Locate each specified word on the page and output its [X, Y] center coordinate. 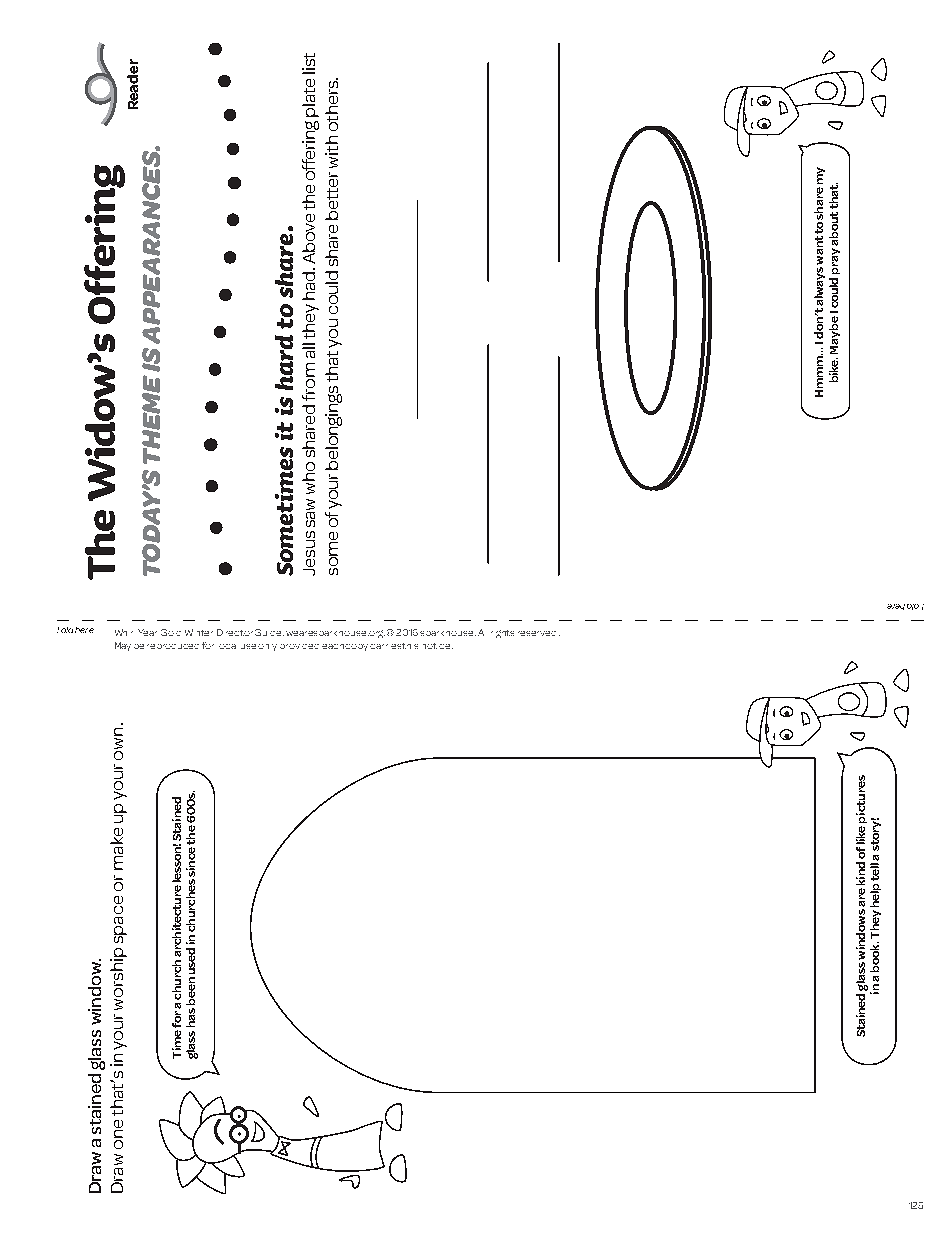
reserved [537, 633]
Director [235, 632]
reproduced [173, 646]
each [334, 646]
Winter [199, 632]
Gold [171, 632]
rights [502, 634]
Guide [269, 632]
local [227, 646]
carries [386, 646]
